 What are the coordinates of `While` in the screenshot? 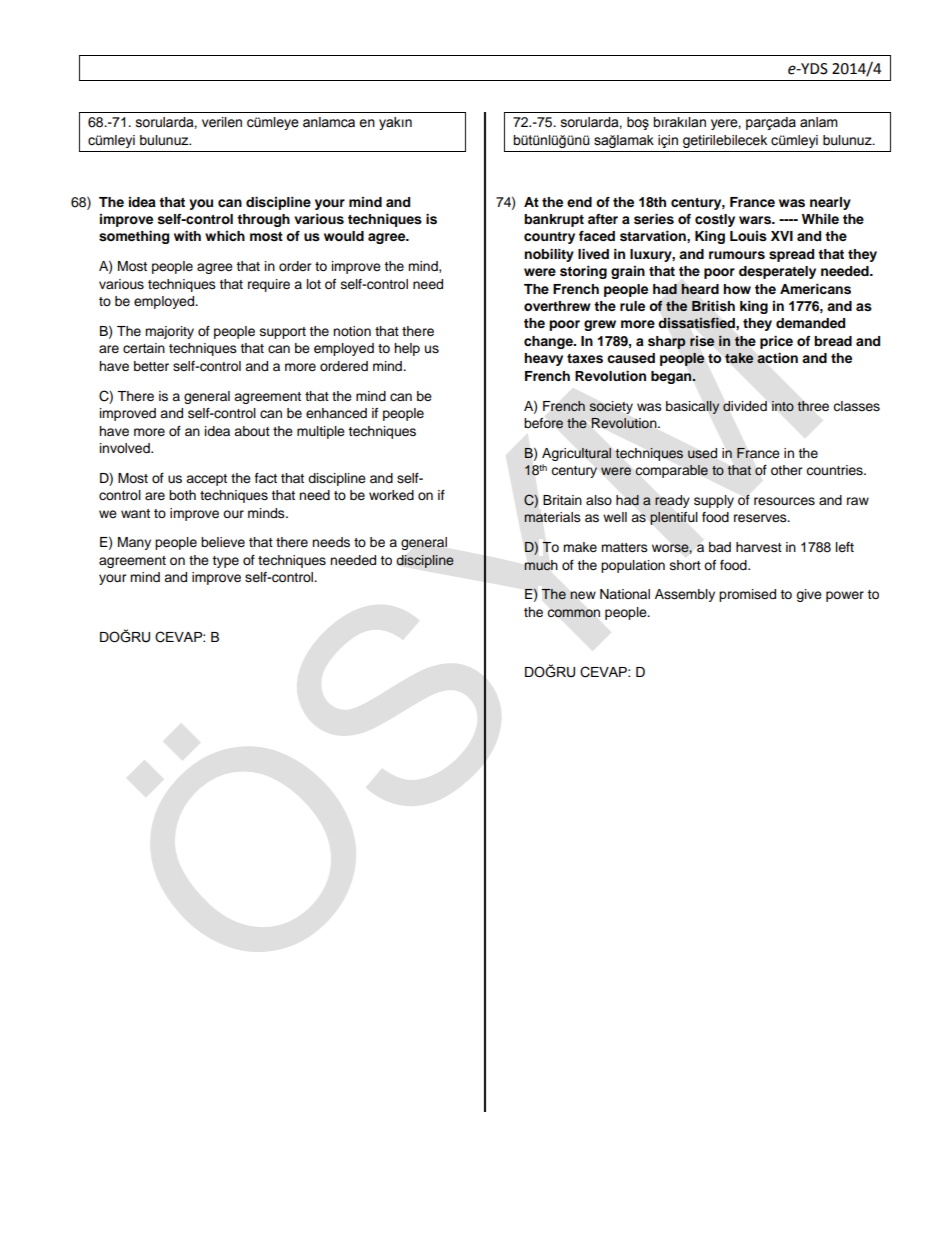 It's located at (820, 219).
